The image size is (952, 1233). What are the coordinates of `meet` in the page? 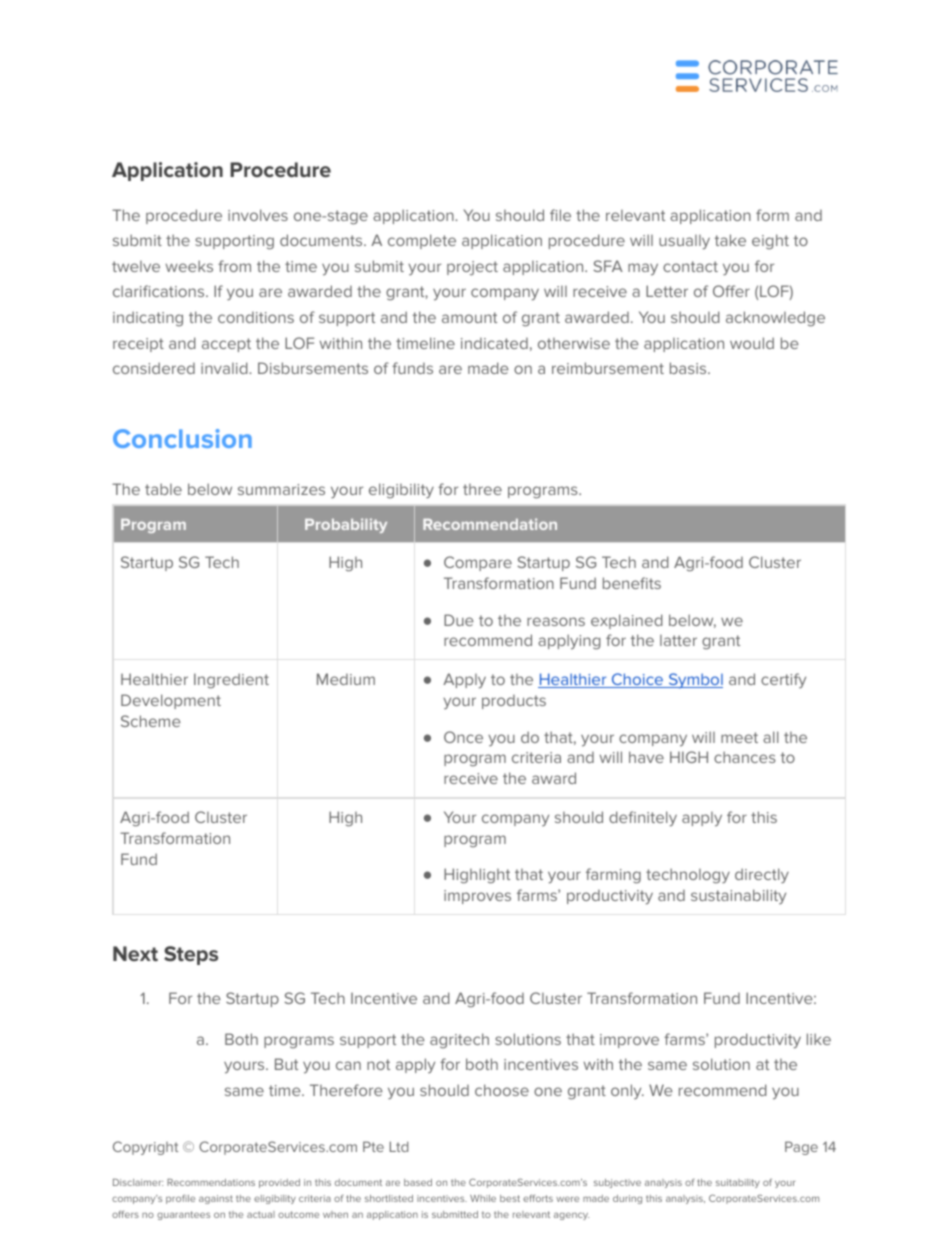 It's located at (739, 737).
